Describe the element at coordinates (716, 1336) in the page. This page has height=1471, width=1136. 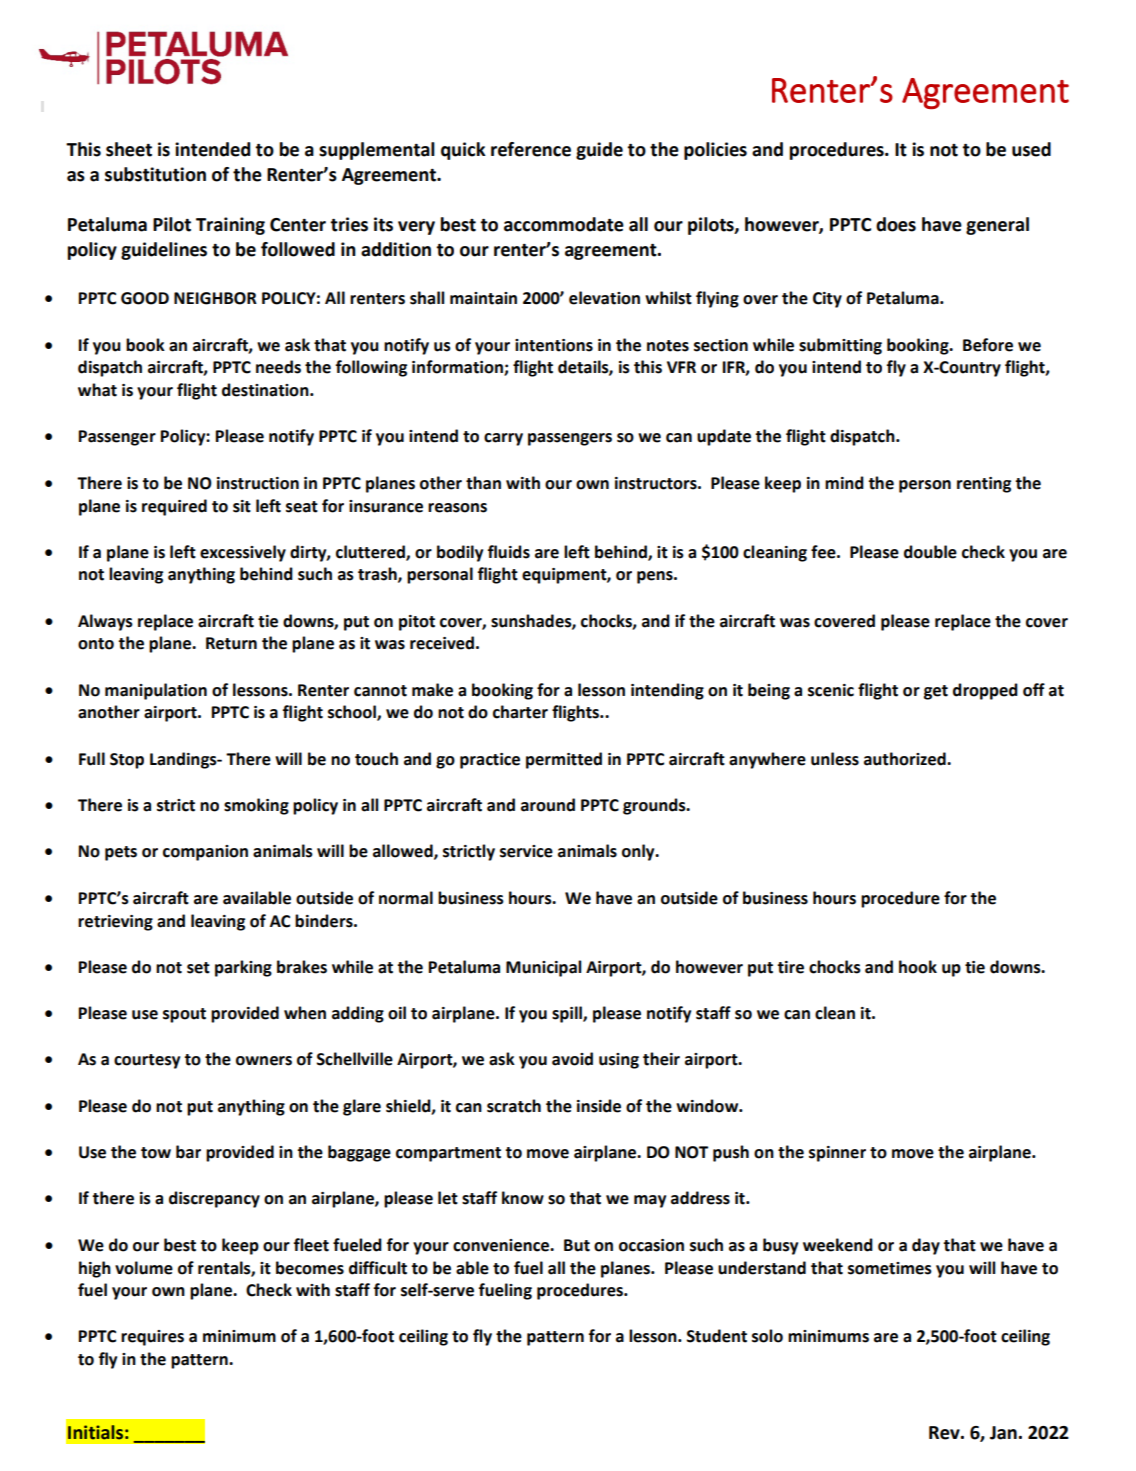
I see `Student` at that location.
